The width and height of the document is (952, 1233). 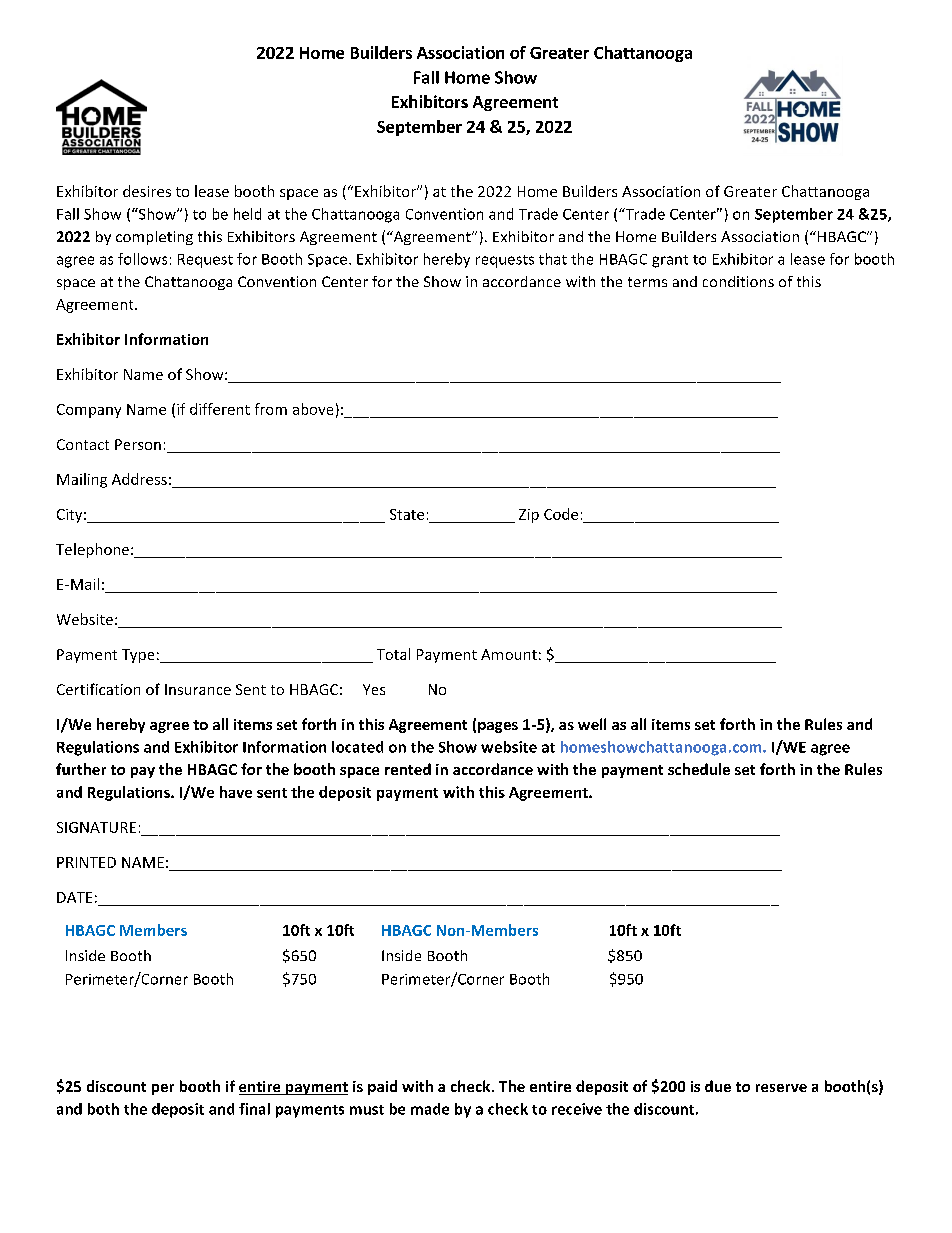 I want to click on made, so click(x=430, y=1109).
